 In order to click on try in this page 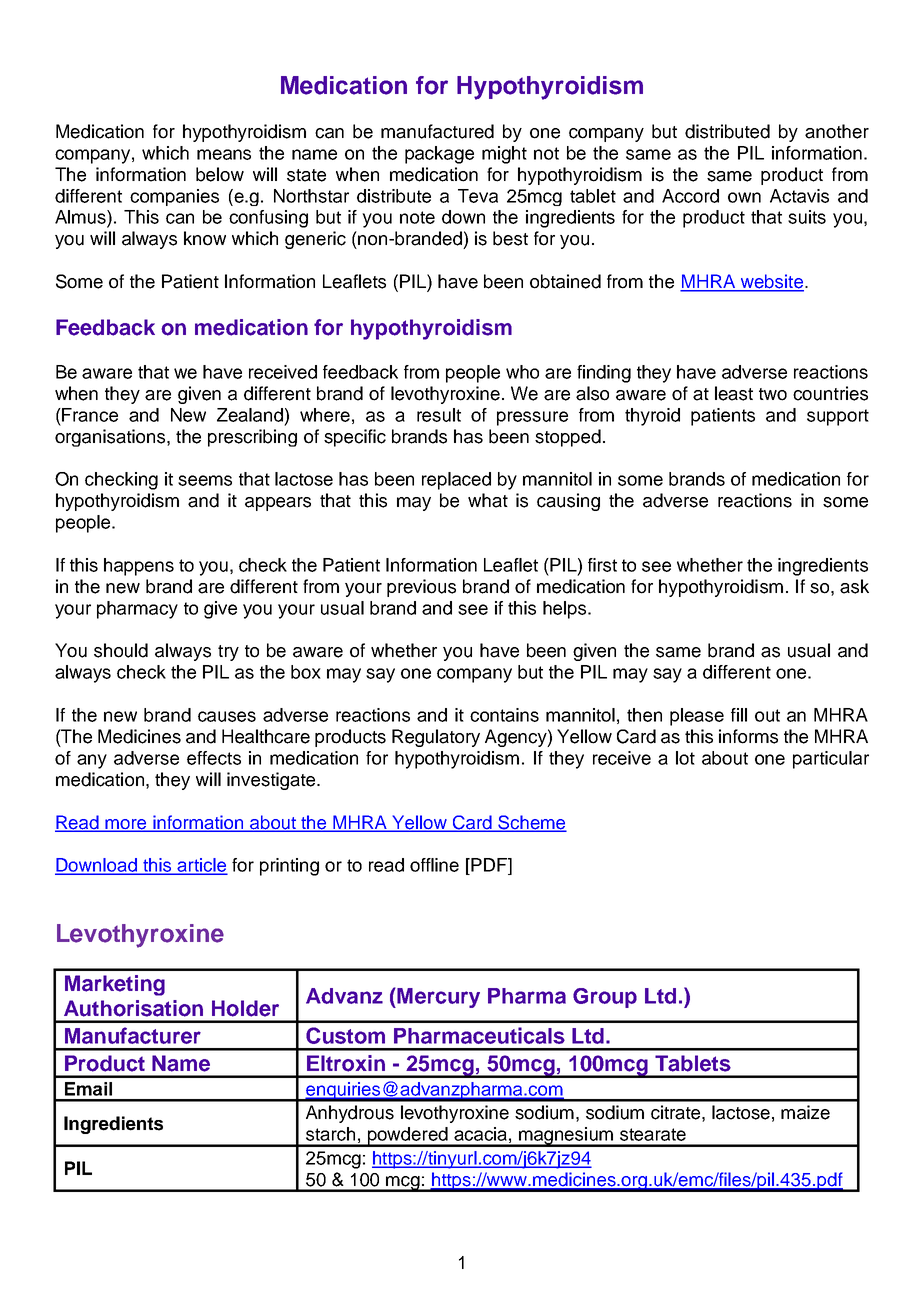, I will do `click(228, 653)`.
